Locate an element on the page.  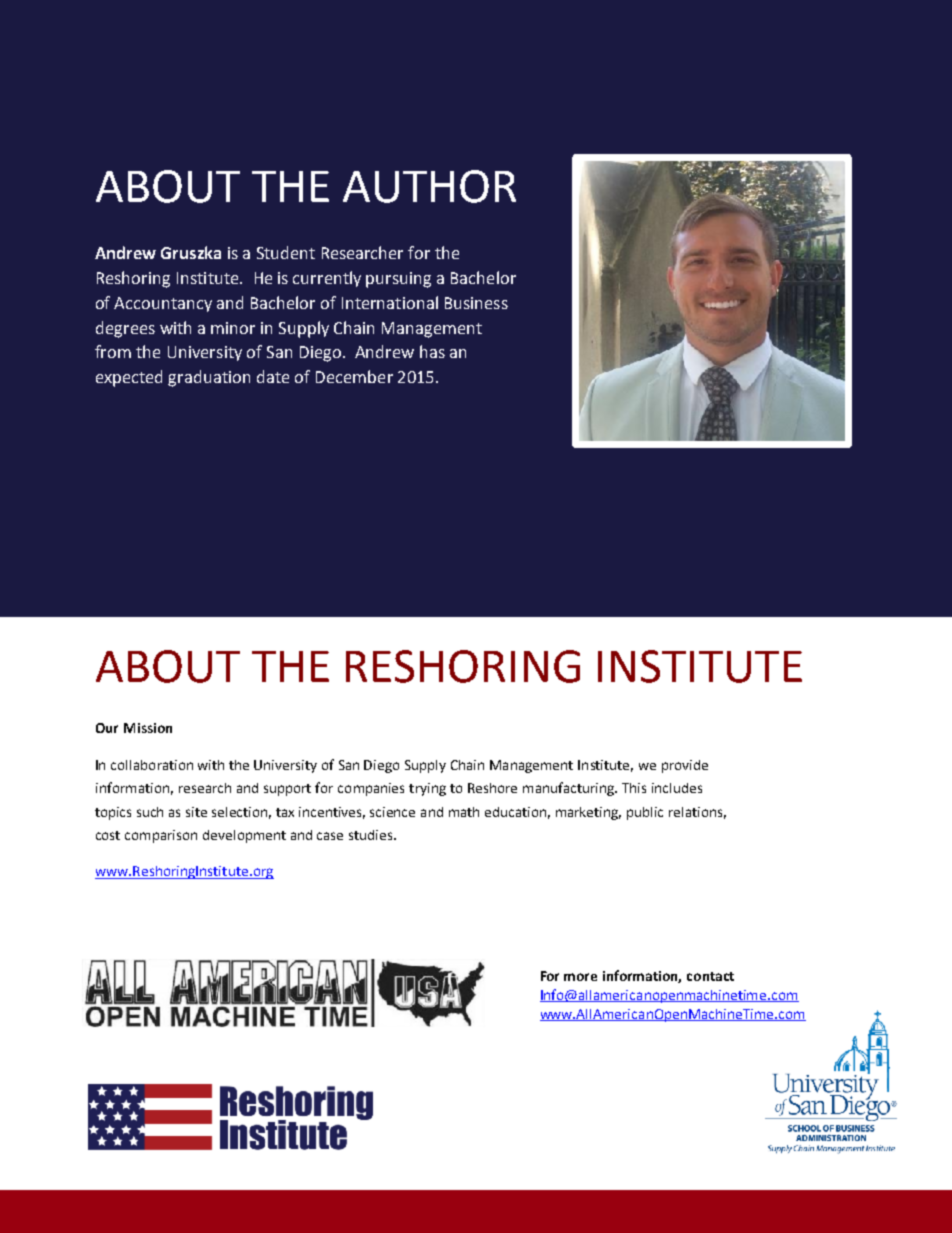
provide is located at coordinates (685, 766).
